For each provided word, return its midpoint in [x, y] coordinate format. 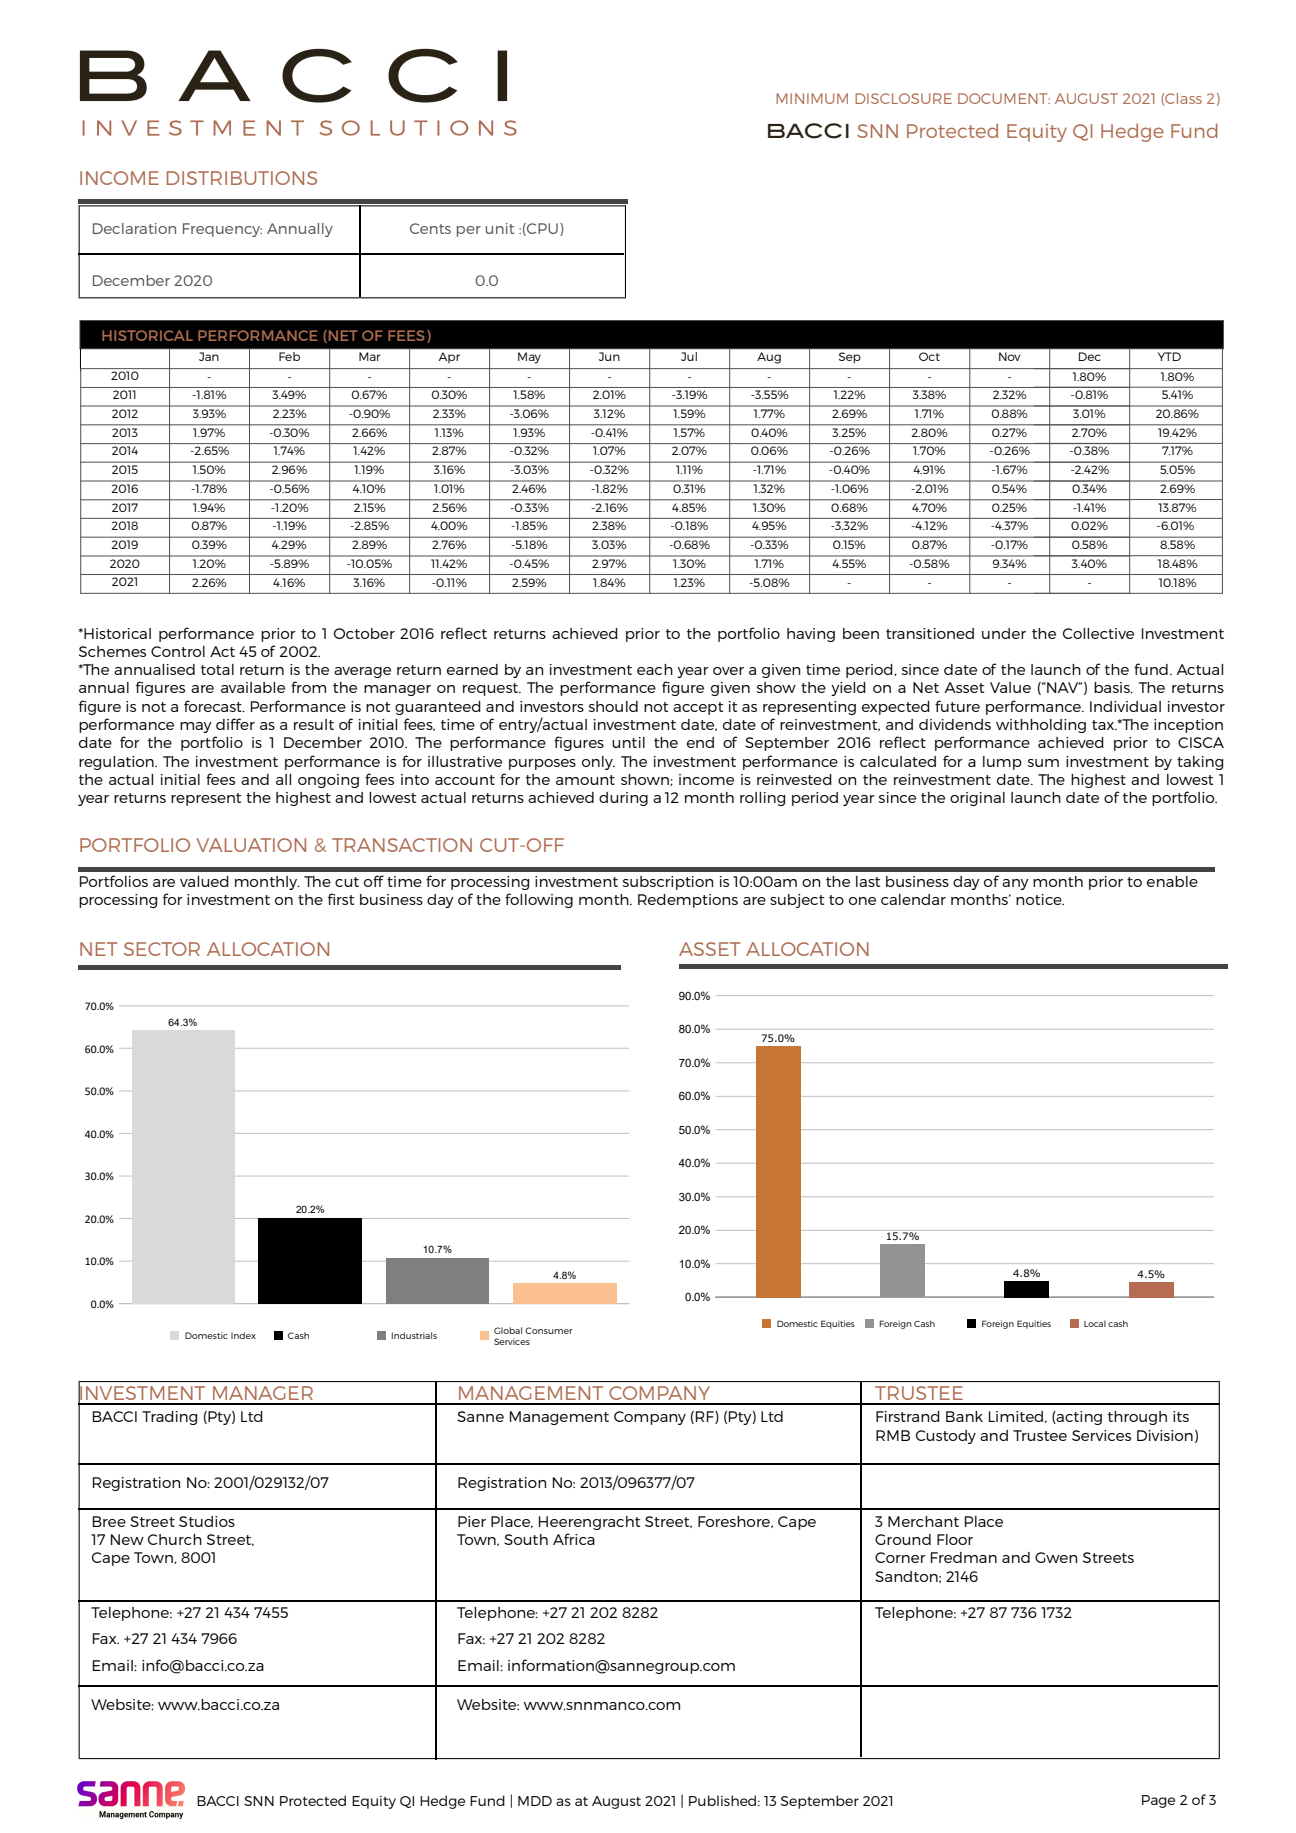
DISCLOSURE [903, 98]
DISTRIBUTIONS [242, 178]
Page [1158, 1801]
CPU [541, 229]
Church [175, 1539]
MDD [535, 1801]
